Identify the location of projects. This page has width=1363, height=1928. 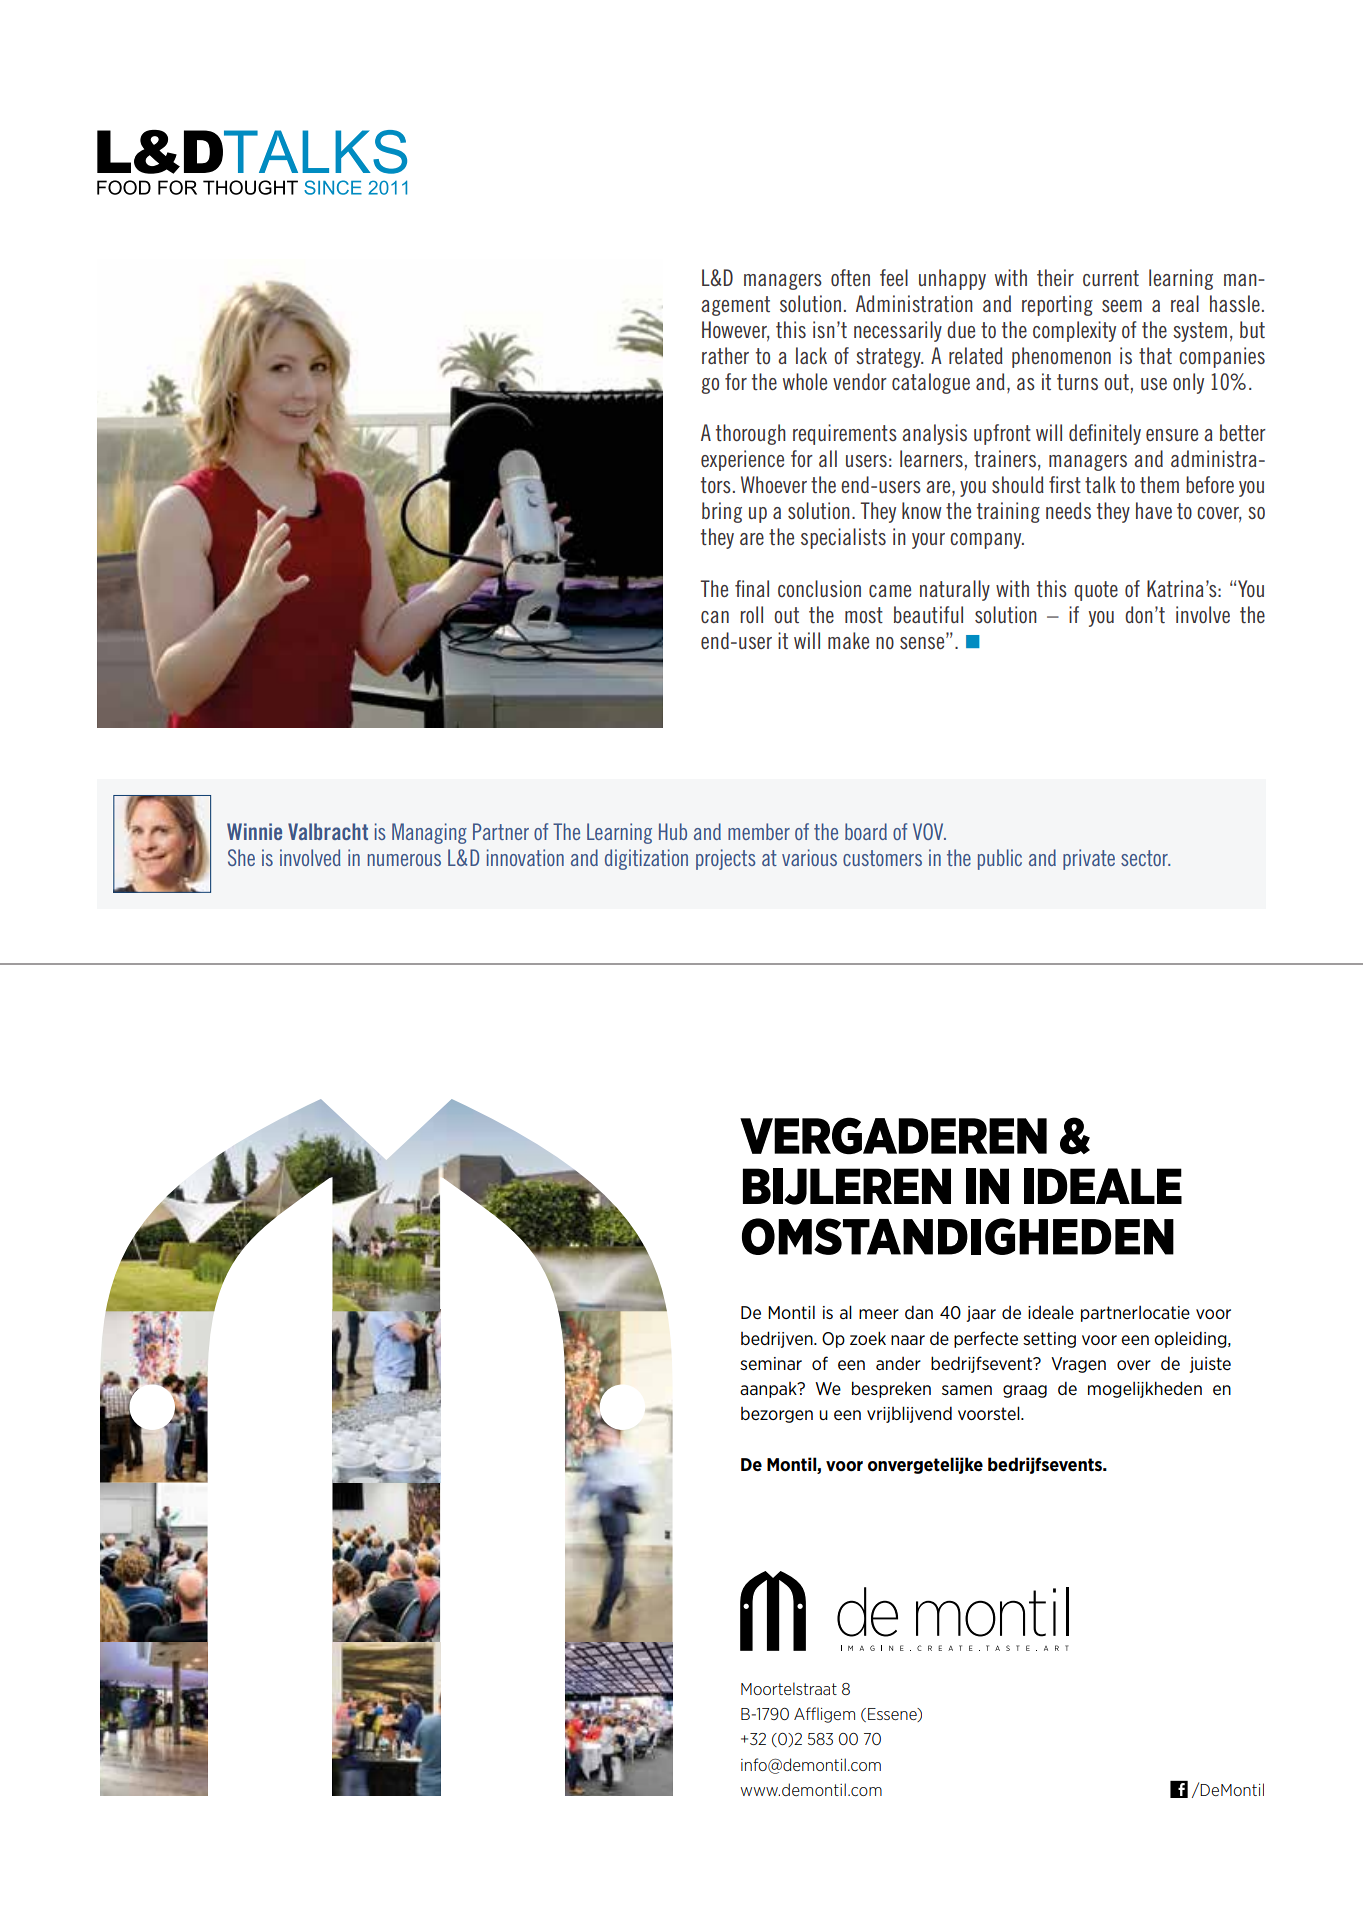
(726, 859).
